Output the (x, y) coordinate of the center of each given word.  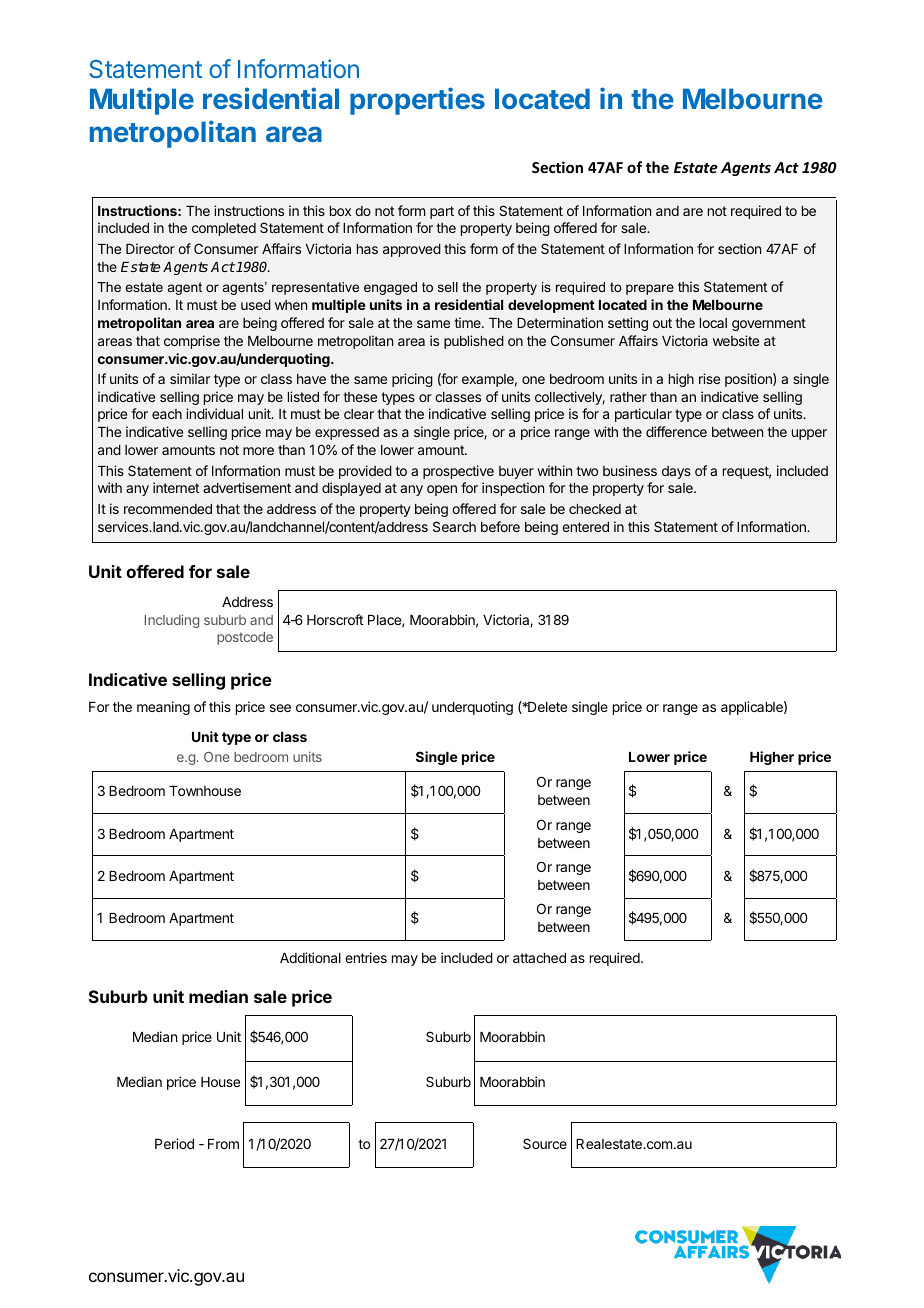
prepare (650, 289)
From (223, 1144)
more (258, 451)
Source (545, 1143)
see (280, 708)
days (676, 472)
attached (539, 958)
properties (417, 101)
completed (224, 229)
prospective (458, 472)
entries (366, 957)
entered (585, 527)
